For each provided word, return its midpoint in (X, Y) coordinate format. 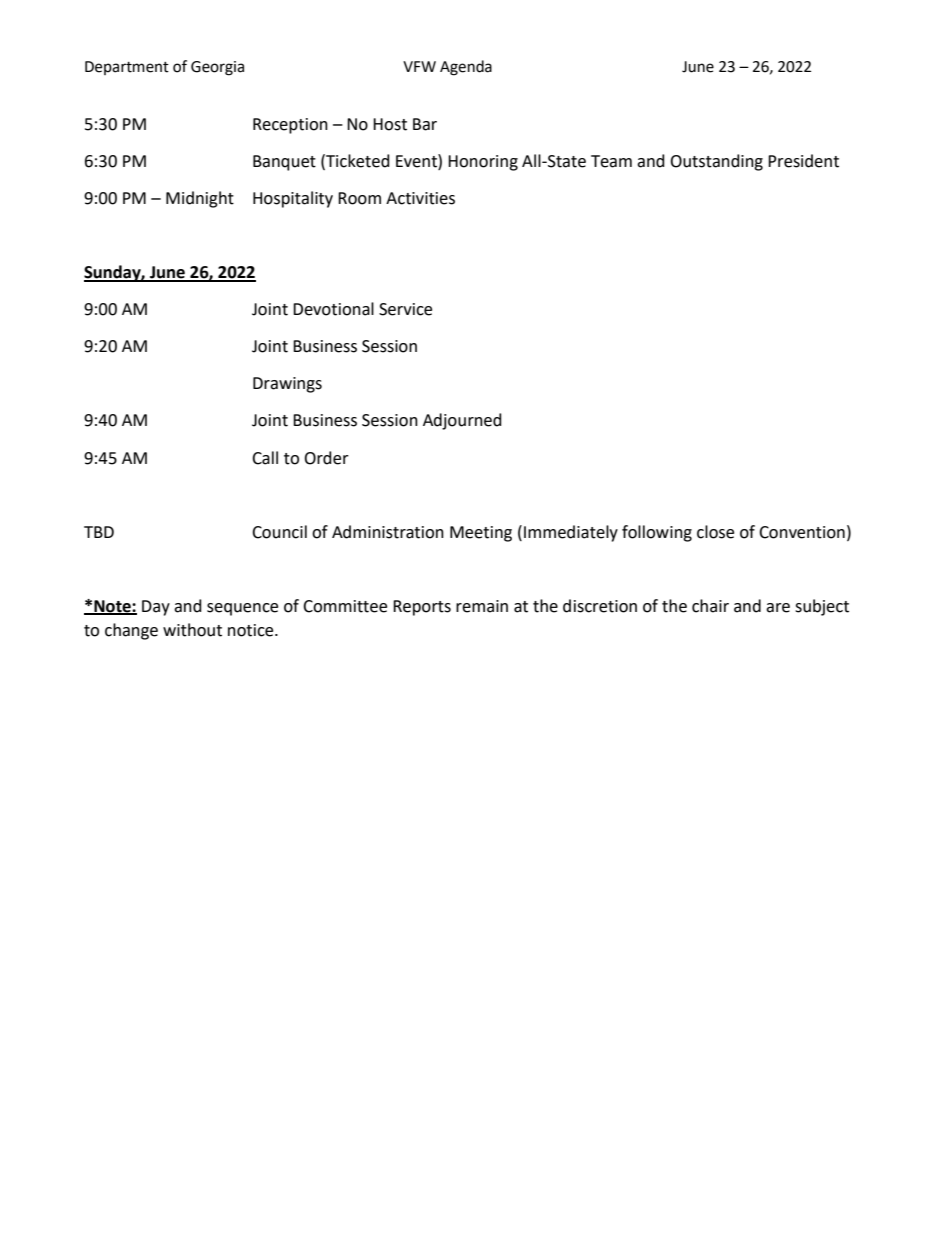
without (192, 630)
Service (405, 309)
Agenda (466, 68)
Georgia (217, 68)
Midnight (200, 199)
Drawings (287, 385)
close (715, 532)
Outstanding (716, 162)
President (803, 161)
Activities (420, 198)
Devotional (333, 309)
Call (265, 458)
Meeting (481, 534)
